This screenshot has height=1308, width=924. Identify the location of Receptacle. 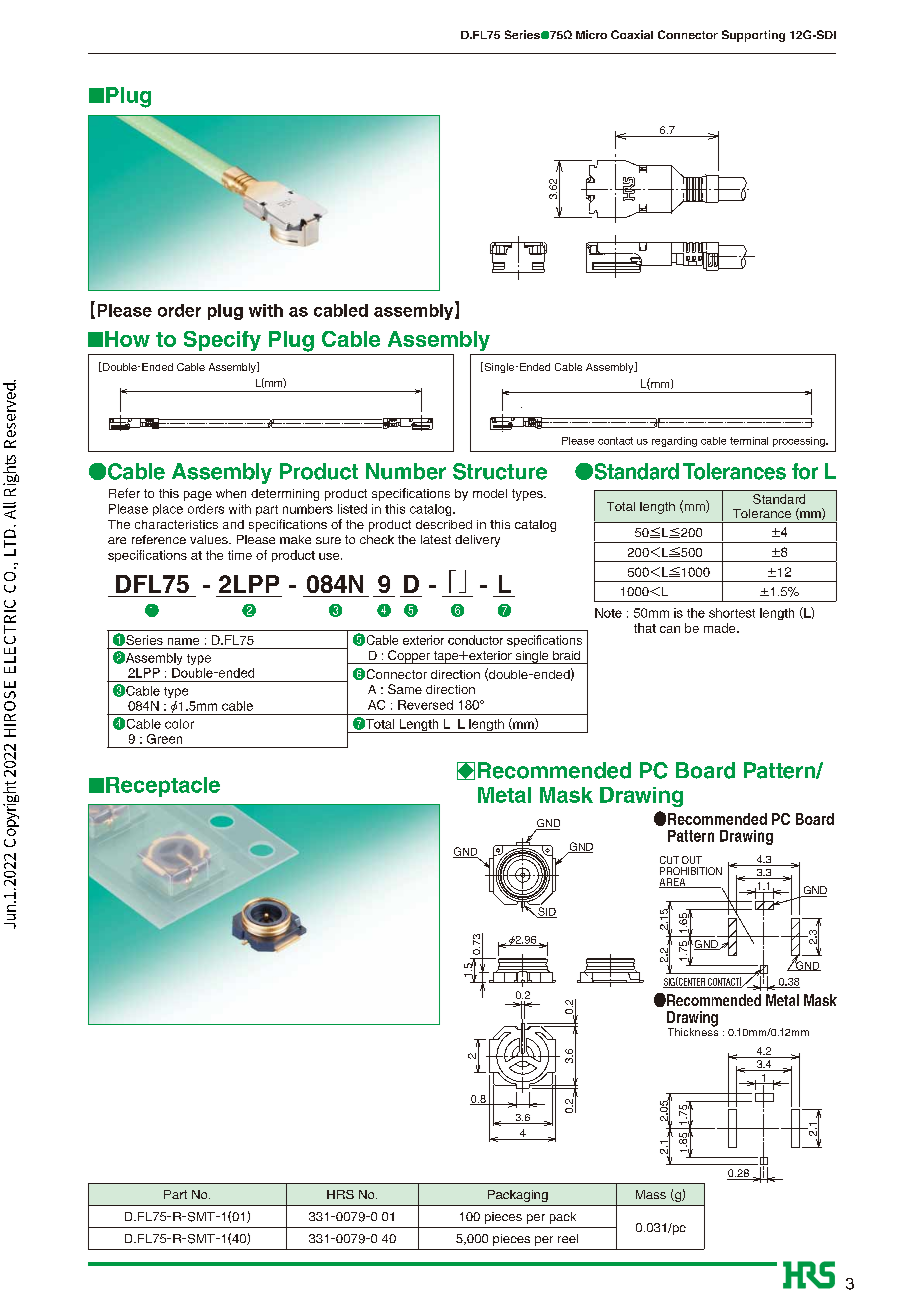
(163, 787).
